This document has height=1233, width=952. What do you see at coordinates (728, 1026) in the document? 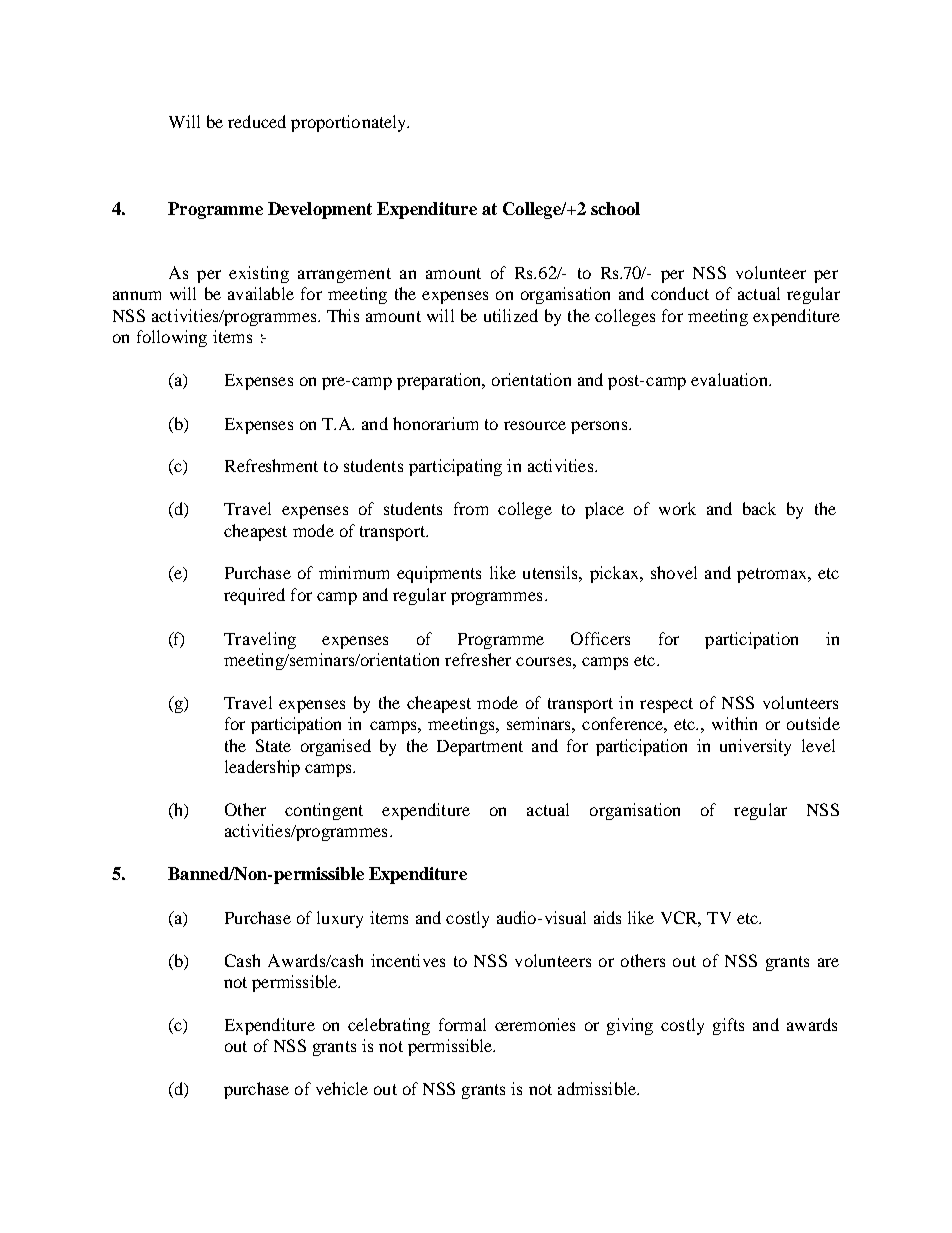
I see `gifts` at bounding box center [728, 1026].
